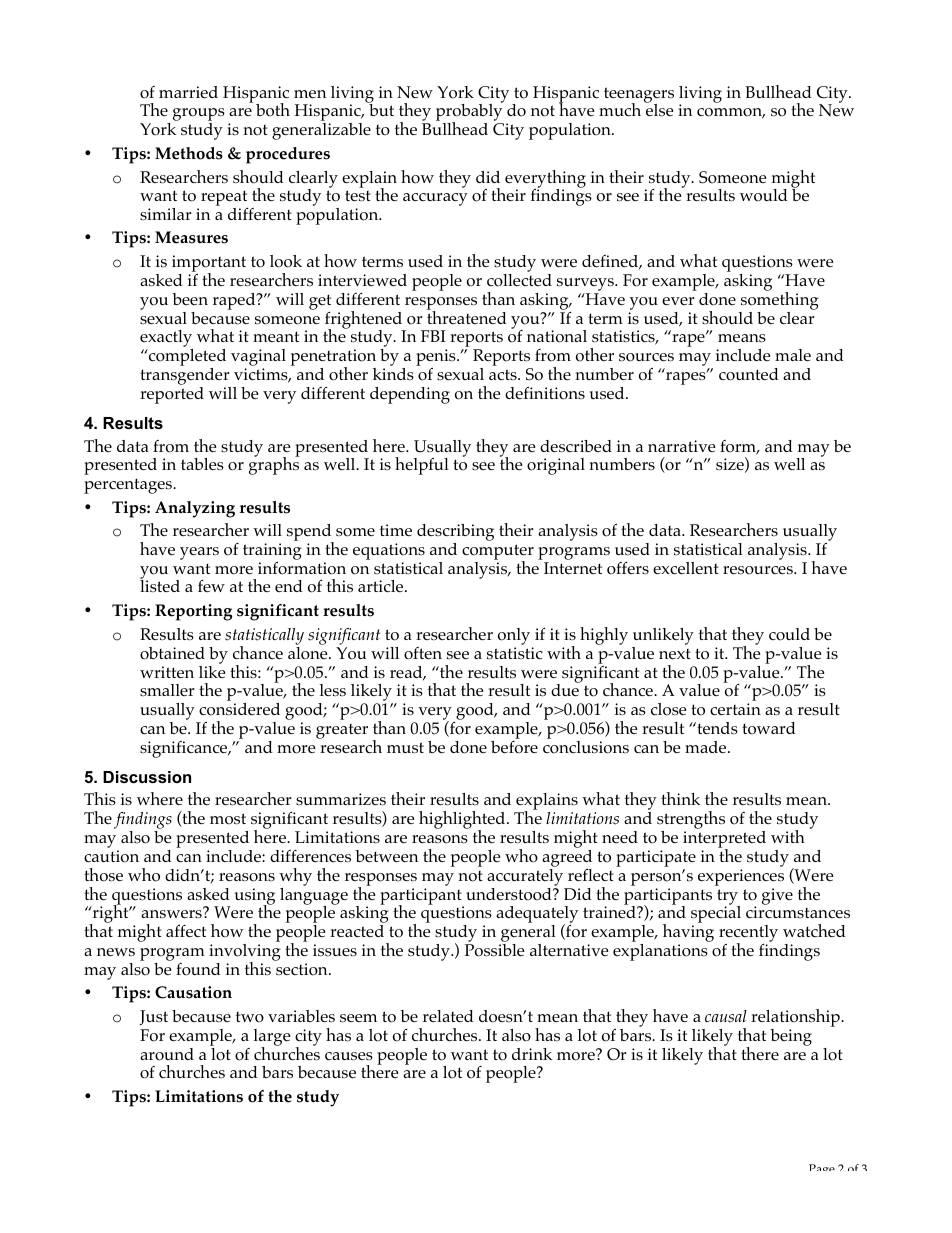  Describe the element at coordinates (498, 553) in the screenshot. I see `computer` at that location.
